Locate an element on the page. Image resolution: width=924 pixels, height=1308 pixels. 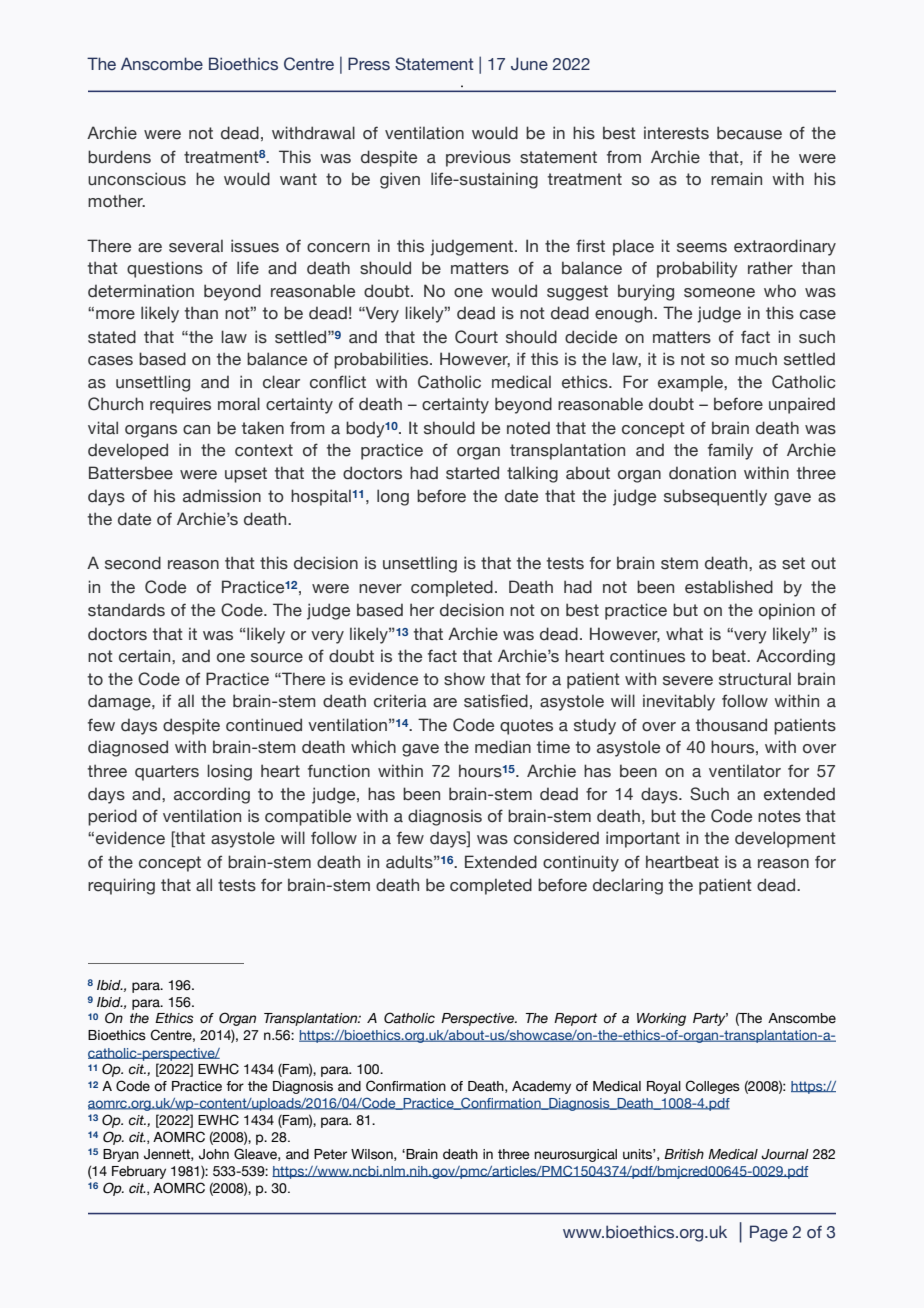
ventilator is located at coordinates (745, 771).
